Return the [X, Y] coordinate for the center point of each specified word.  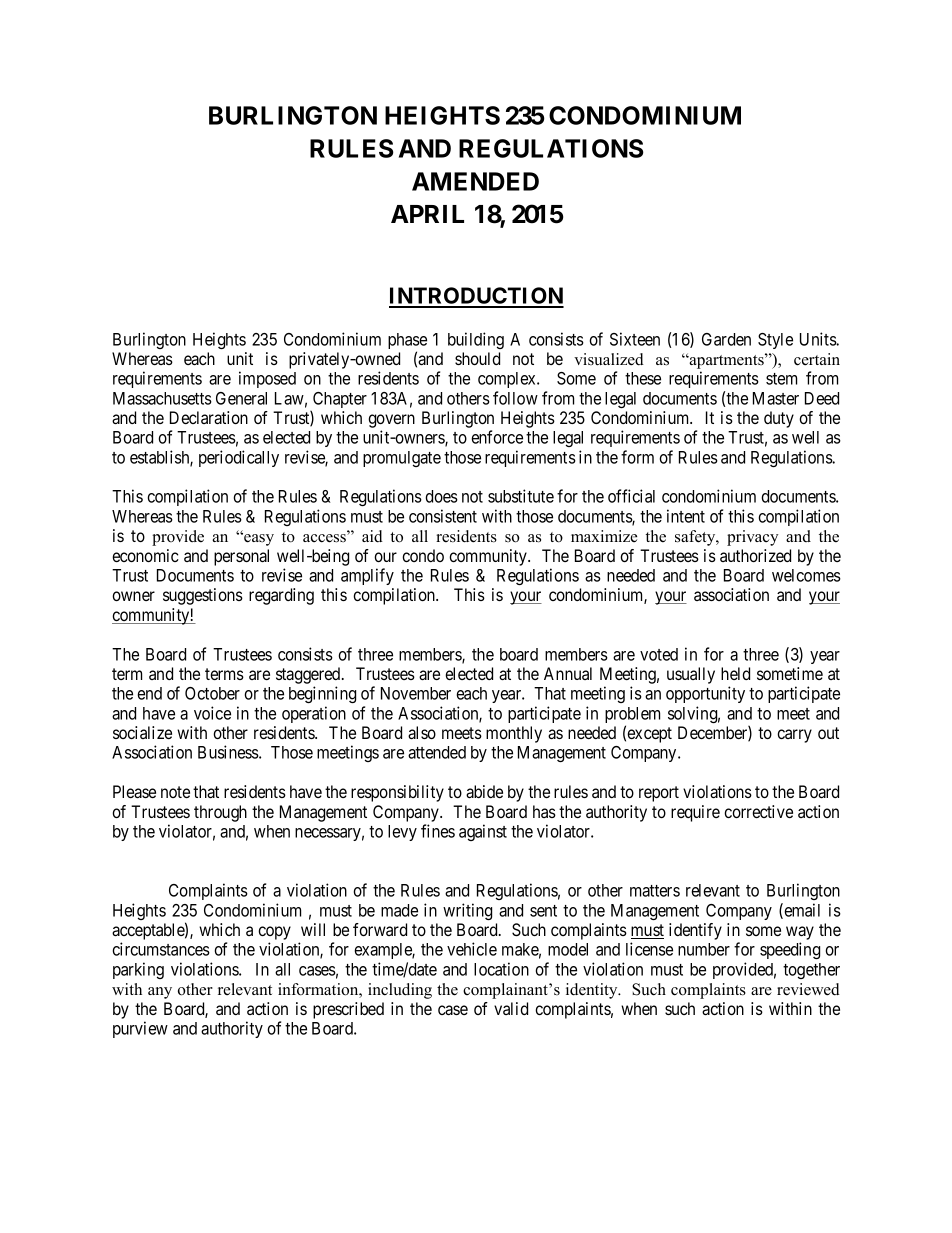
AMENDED [475, 181]
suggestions [203, 596]
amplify [367, 576]
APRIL [427, 214]
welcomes [806, 575]
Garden [726, 339]
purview [140, 1029]
